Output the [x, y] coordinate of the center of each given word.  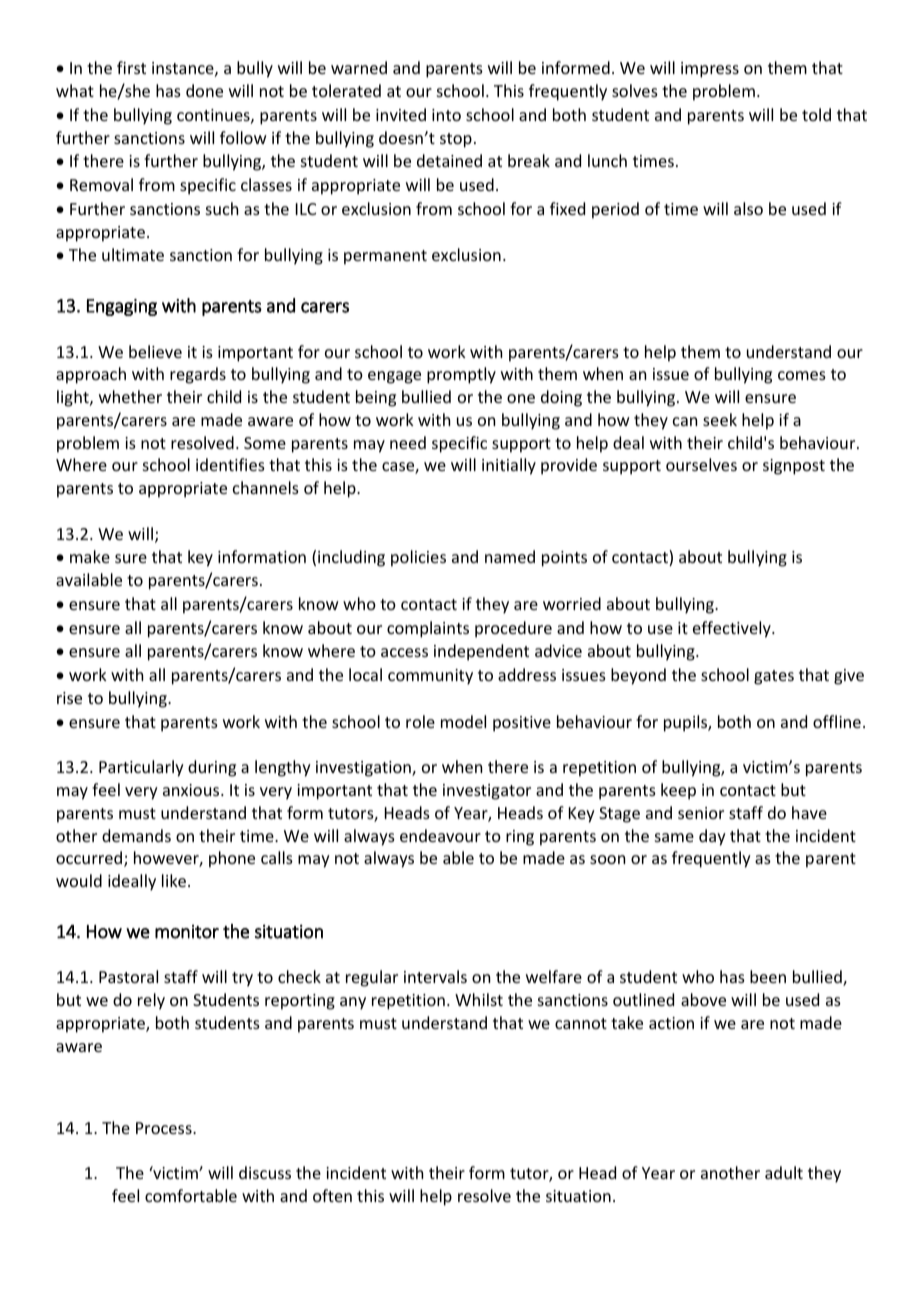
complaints [428, 629]
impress [710, 70]
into [446, 115]
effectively [733, 629]
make [90, 556]
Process [165, 1128]
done [204, 90]
